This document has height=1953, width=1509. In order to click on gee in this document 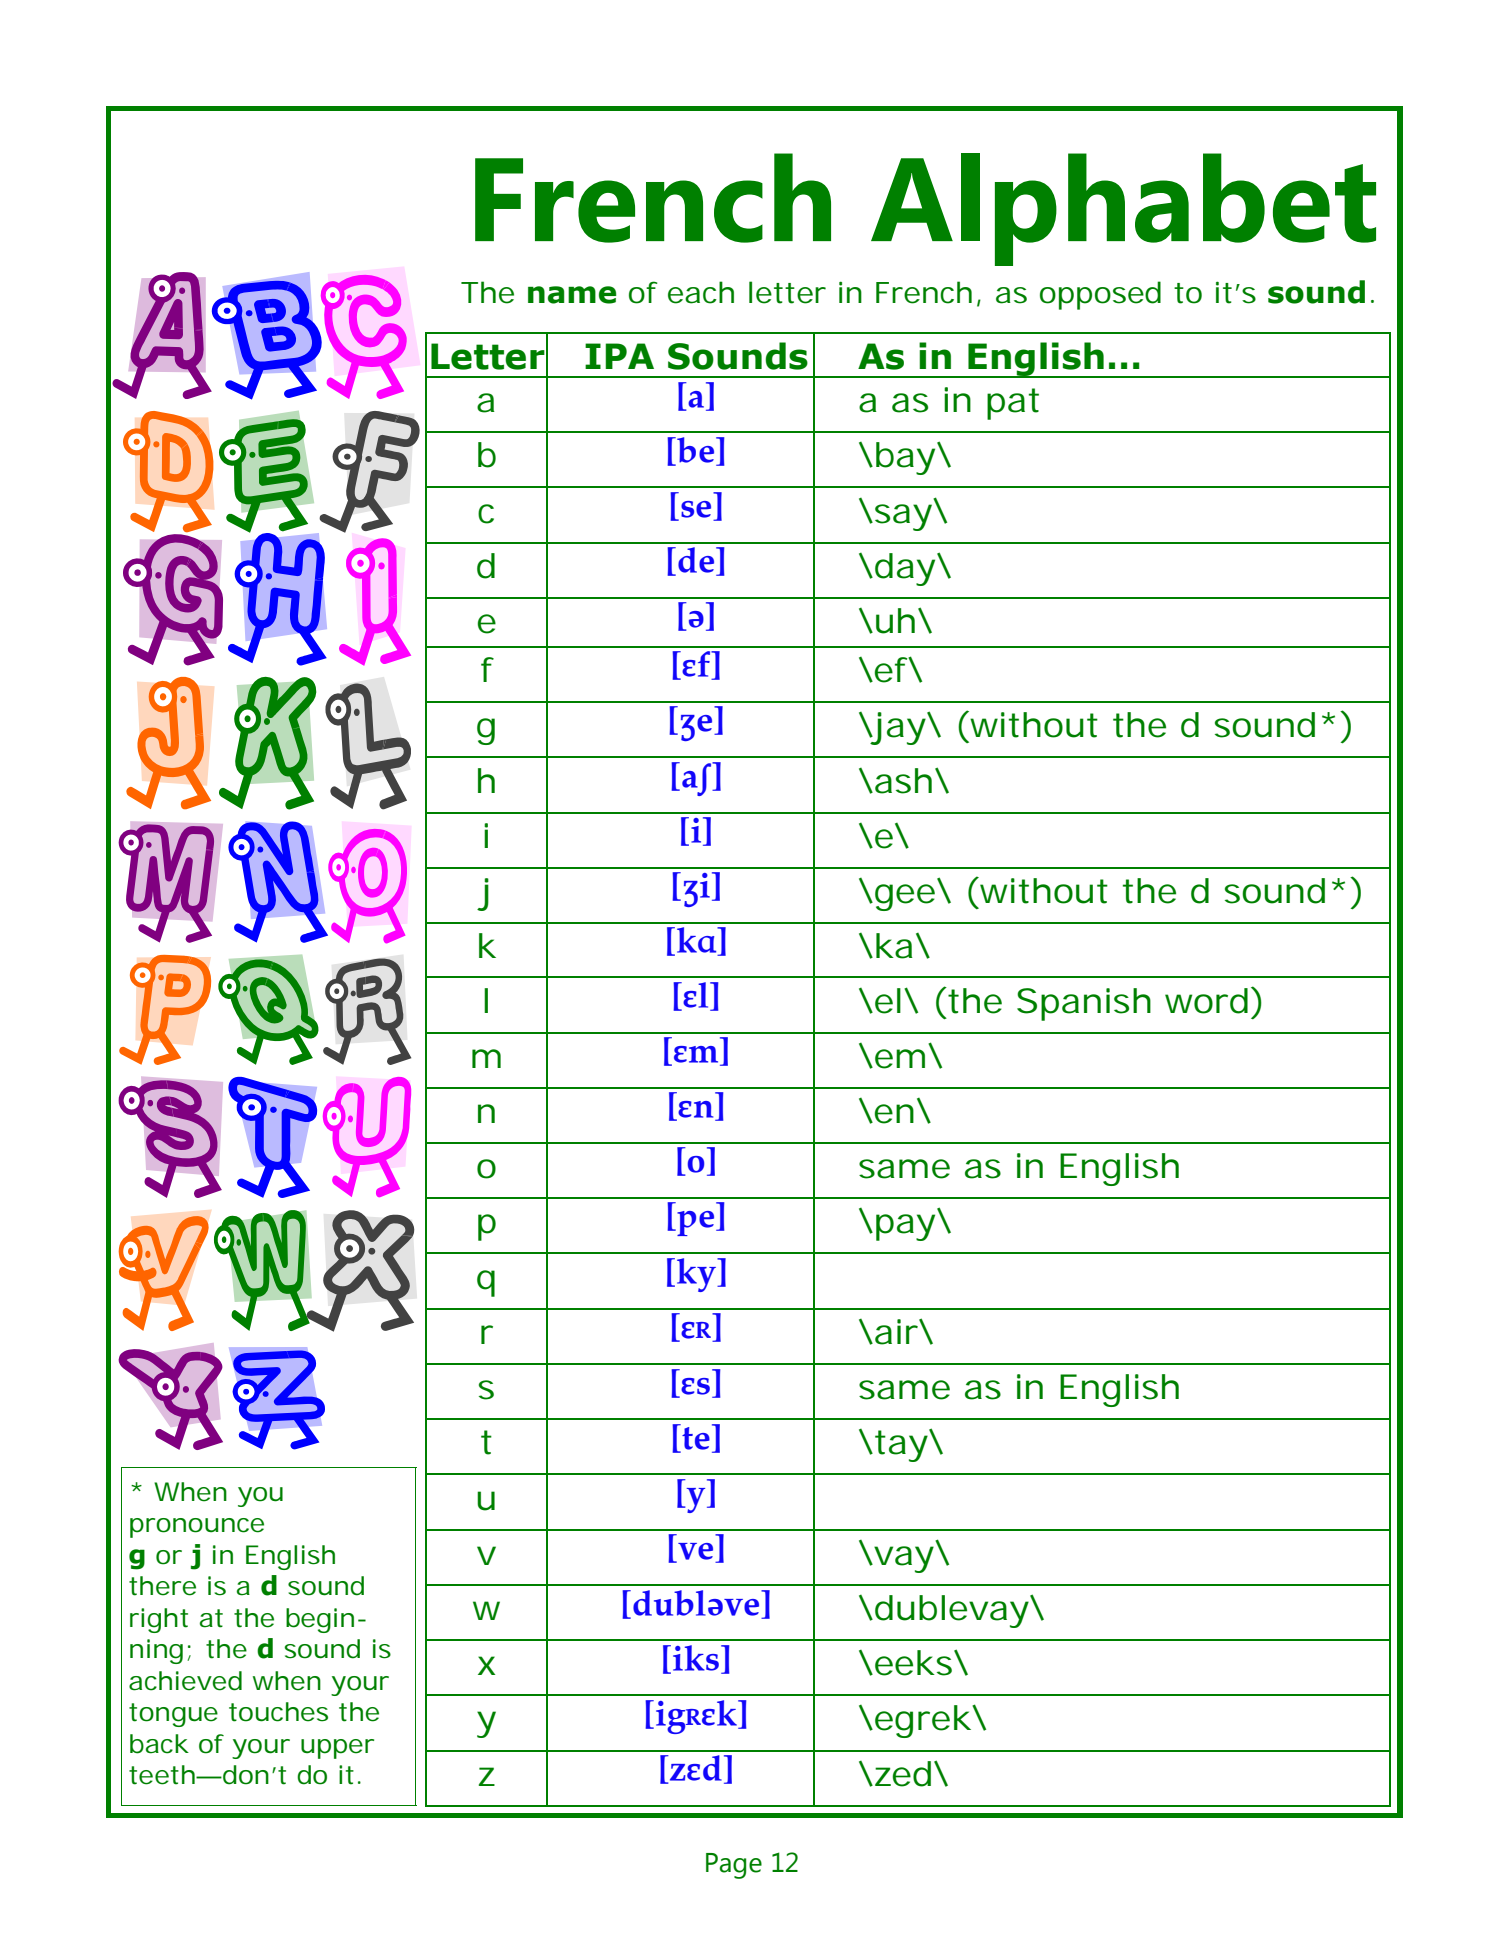, I will do `click(905, 897)`.
